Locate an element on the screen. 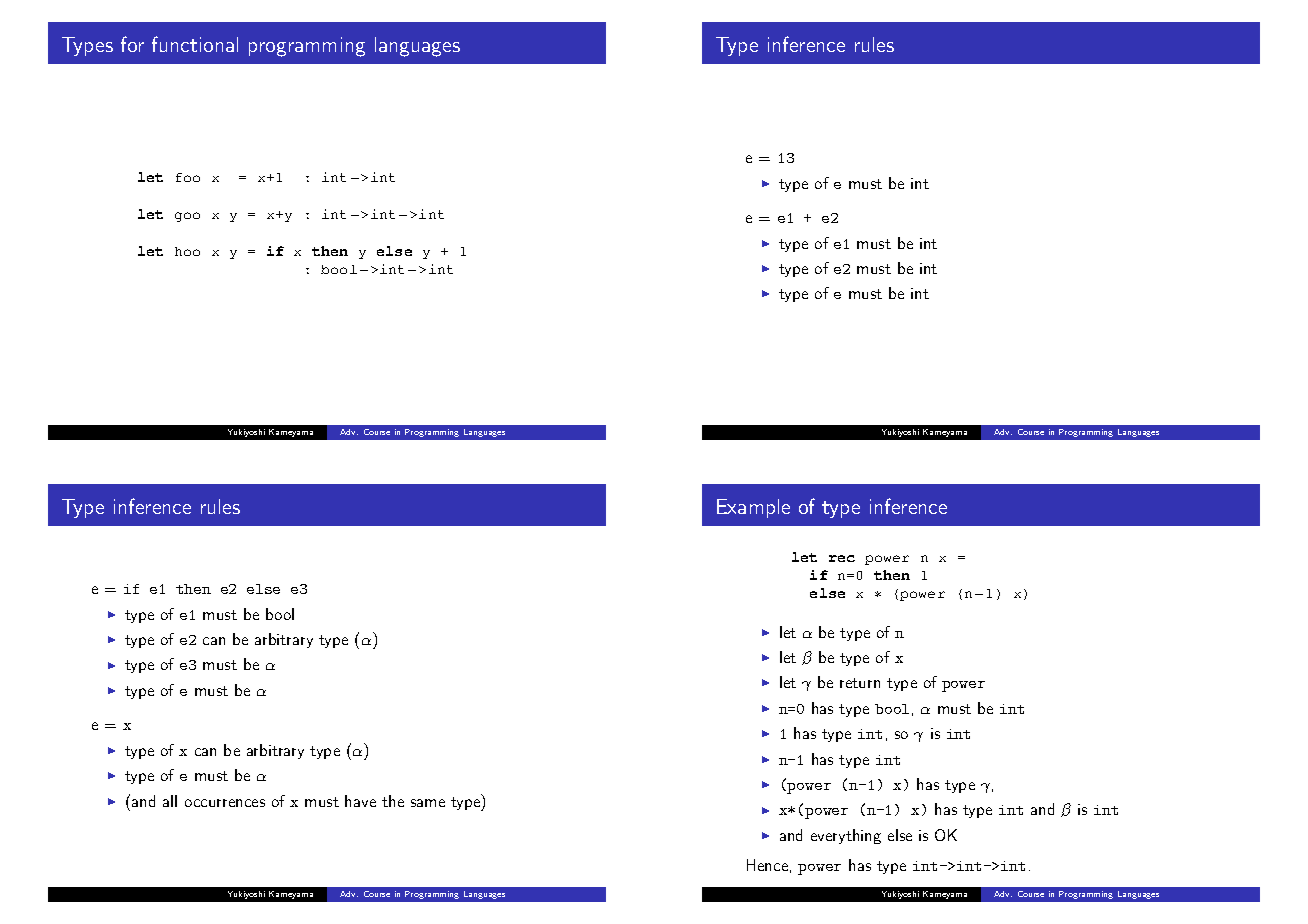 The height and width of the screenshot is (924, 1308). Hence is located at coordinates (767, 865).
